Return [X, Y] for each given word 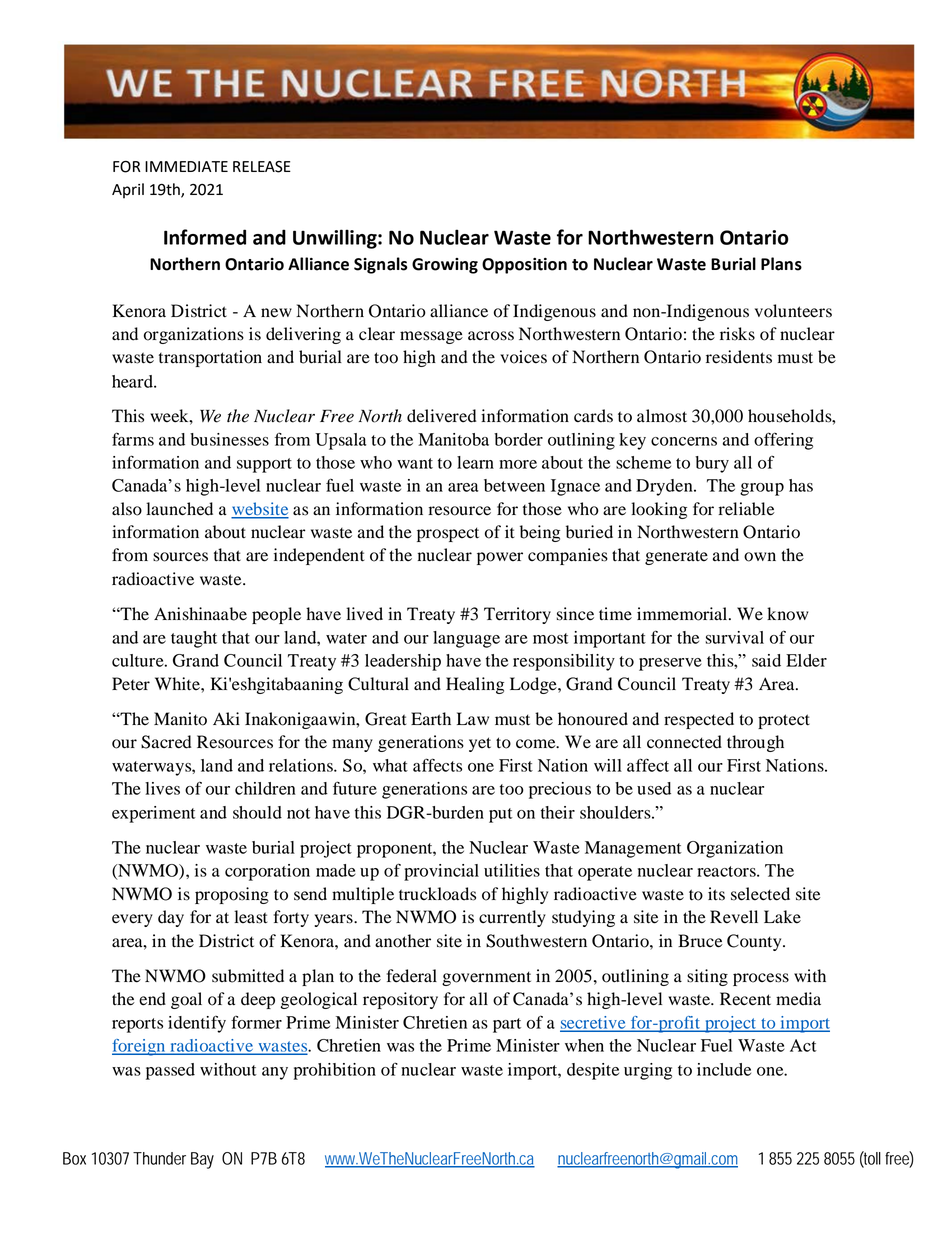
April [128, 191]
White [178, 684]
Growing [445, 266]
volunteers [793, 311]
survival [734, 637]
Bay [202, 1160]
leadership [403, 662]
